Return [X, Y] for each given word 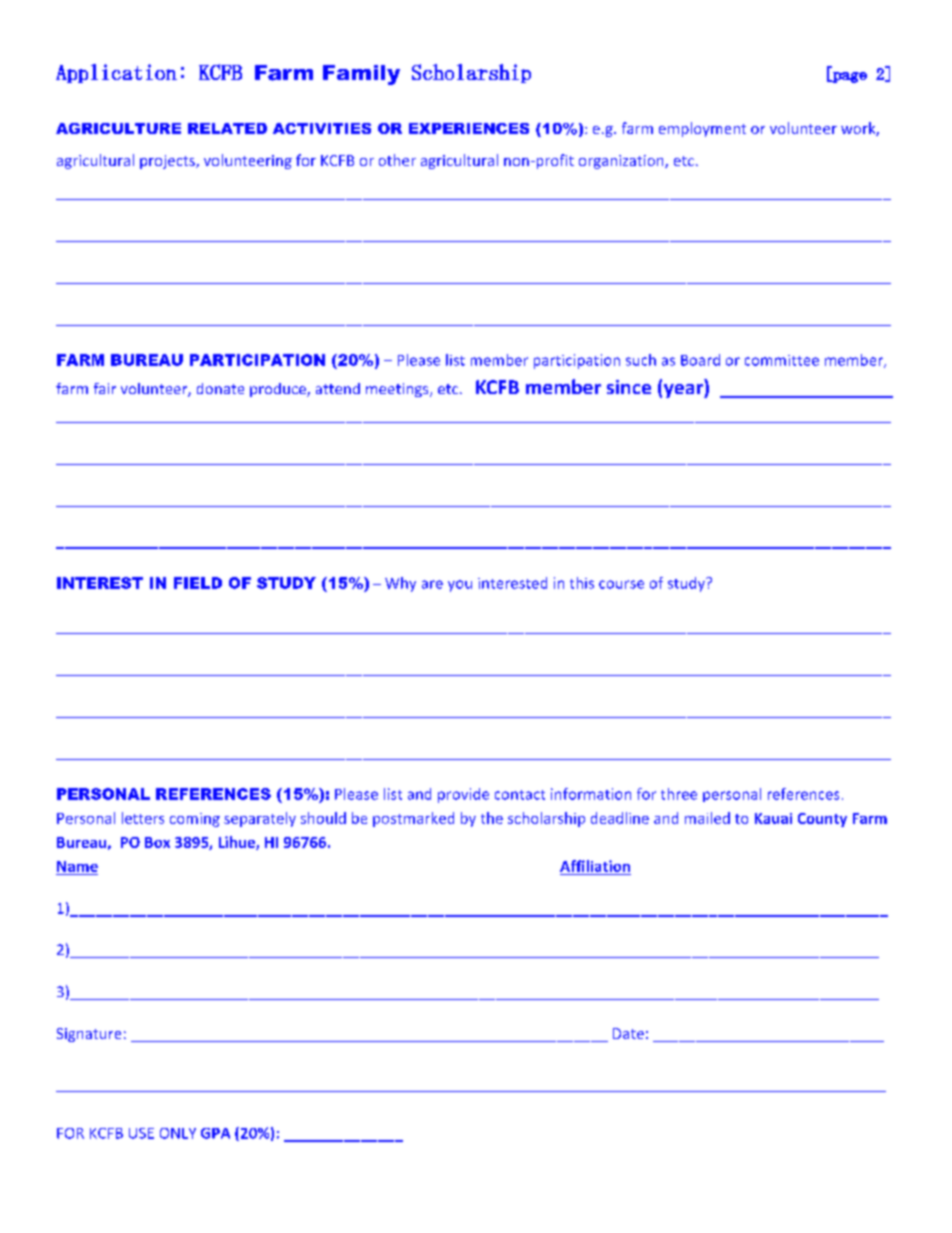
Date [628, 1033]
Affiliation [595, 866]
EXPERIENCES [469, 128]
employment [702, 129]
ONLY [178, 1133]
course [621, 584]
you [460, 586]
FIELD [198, 583]
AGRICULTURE [118, 128]
